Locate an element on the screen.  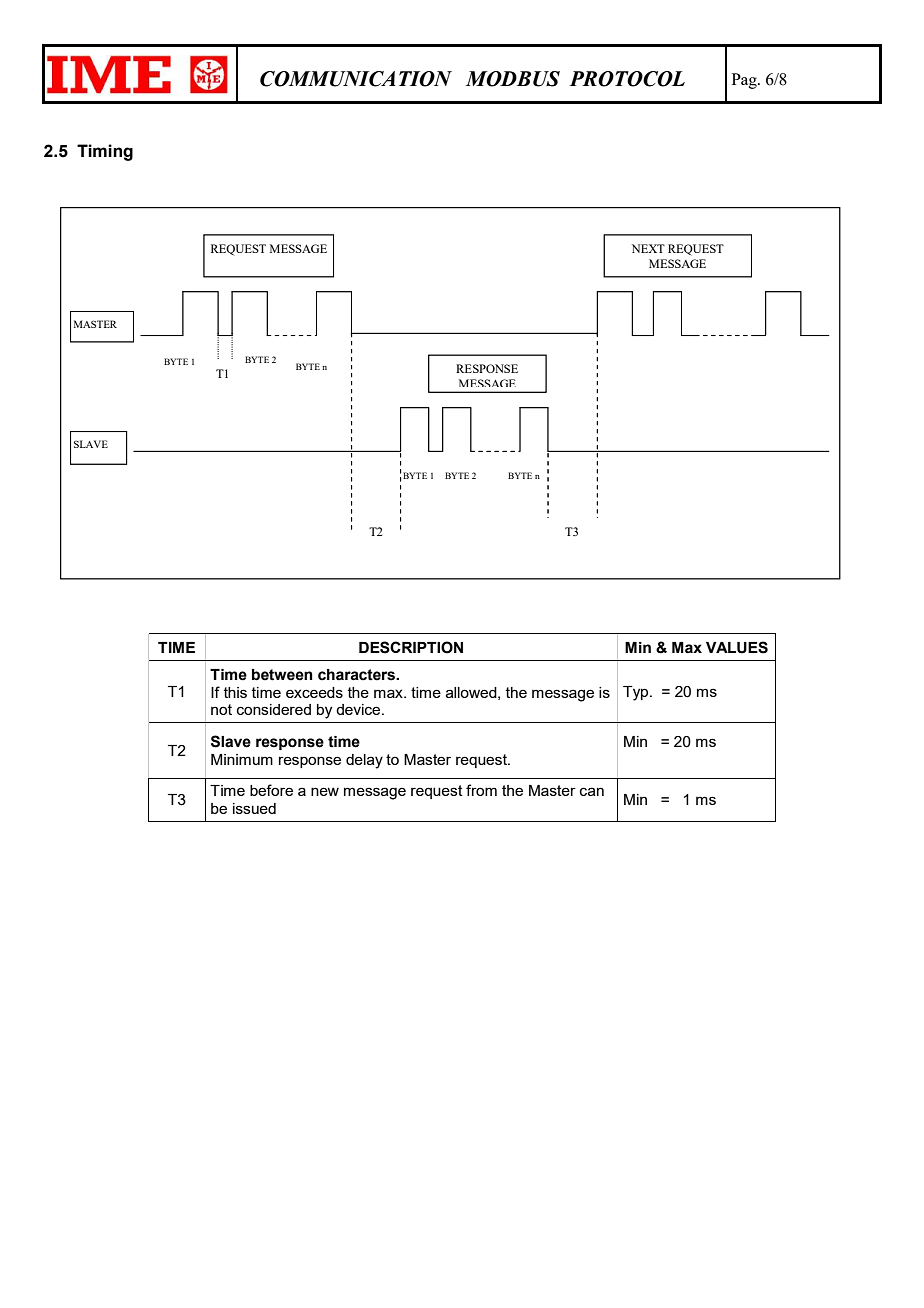
Minimum is located at coordinates (242, 759).
